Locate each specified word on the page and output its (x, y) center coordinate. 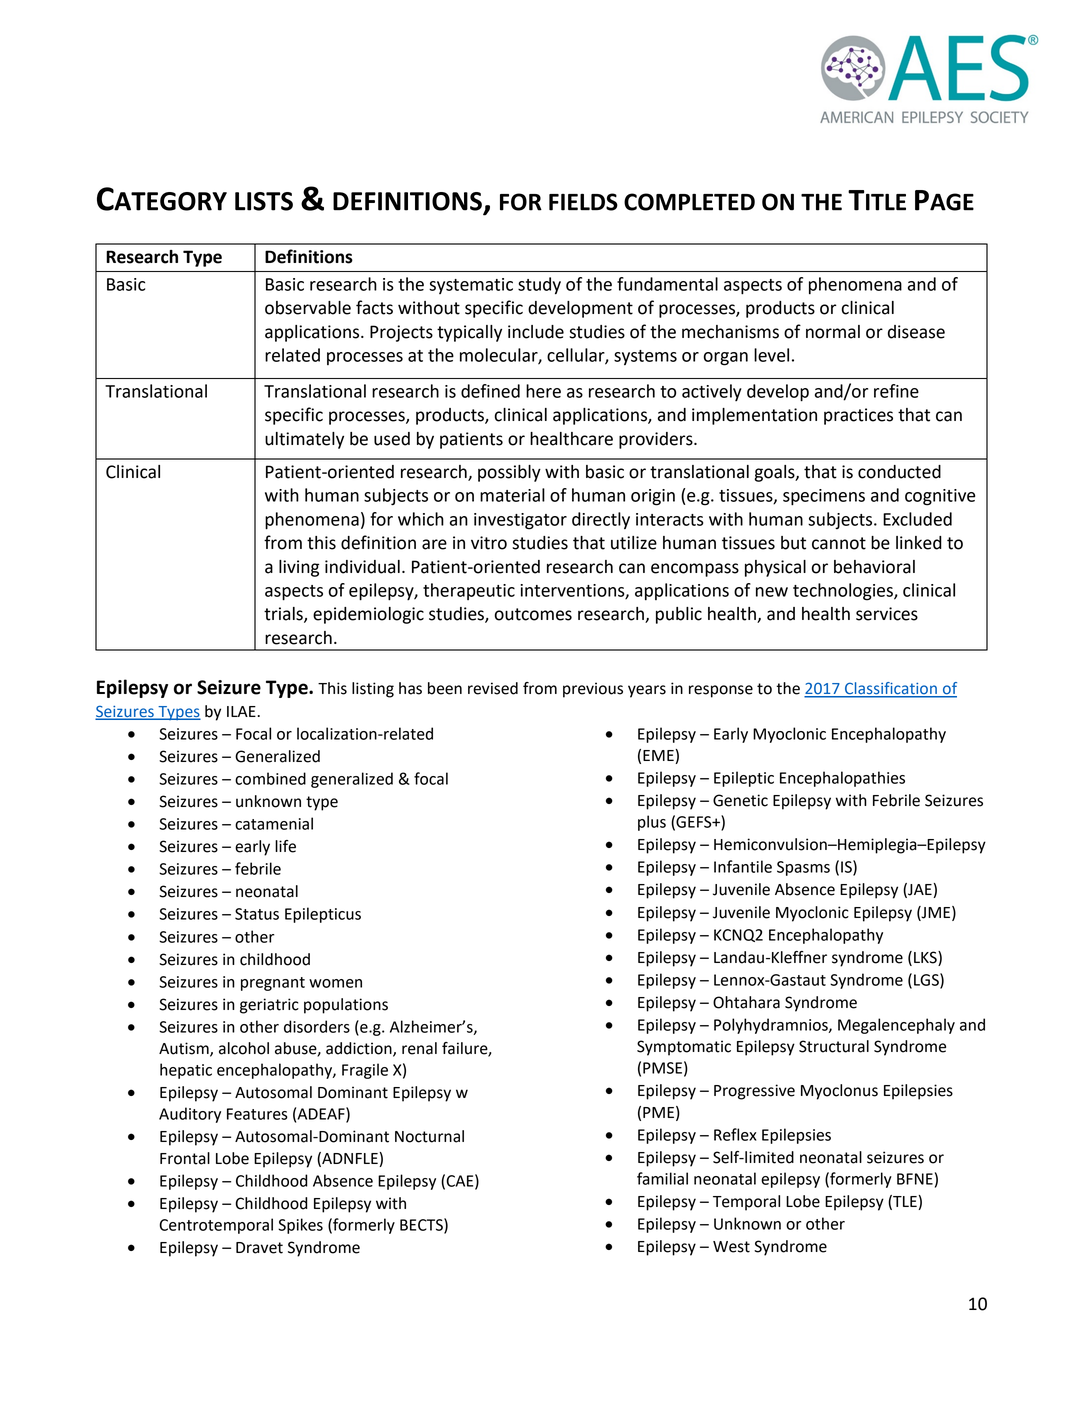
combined (270, 778)
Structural (834, 1046)
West (731, 1247)
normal (833, 332)
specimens (824, 497)
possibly (509, 473)
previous (593, 690)
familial (662, 1178)
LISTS (264, 201)
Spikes (300, 1226)
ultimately (304, 440)
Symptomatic (684, 1048)
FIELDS (583, 202)
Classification (891, 689)
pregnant (273, 984)
